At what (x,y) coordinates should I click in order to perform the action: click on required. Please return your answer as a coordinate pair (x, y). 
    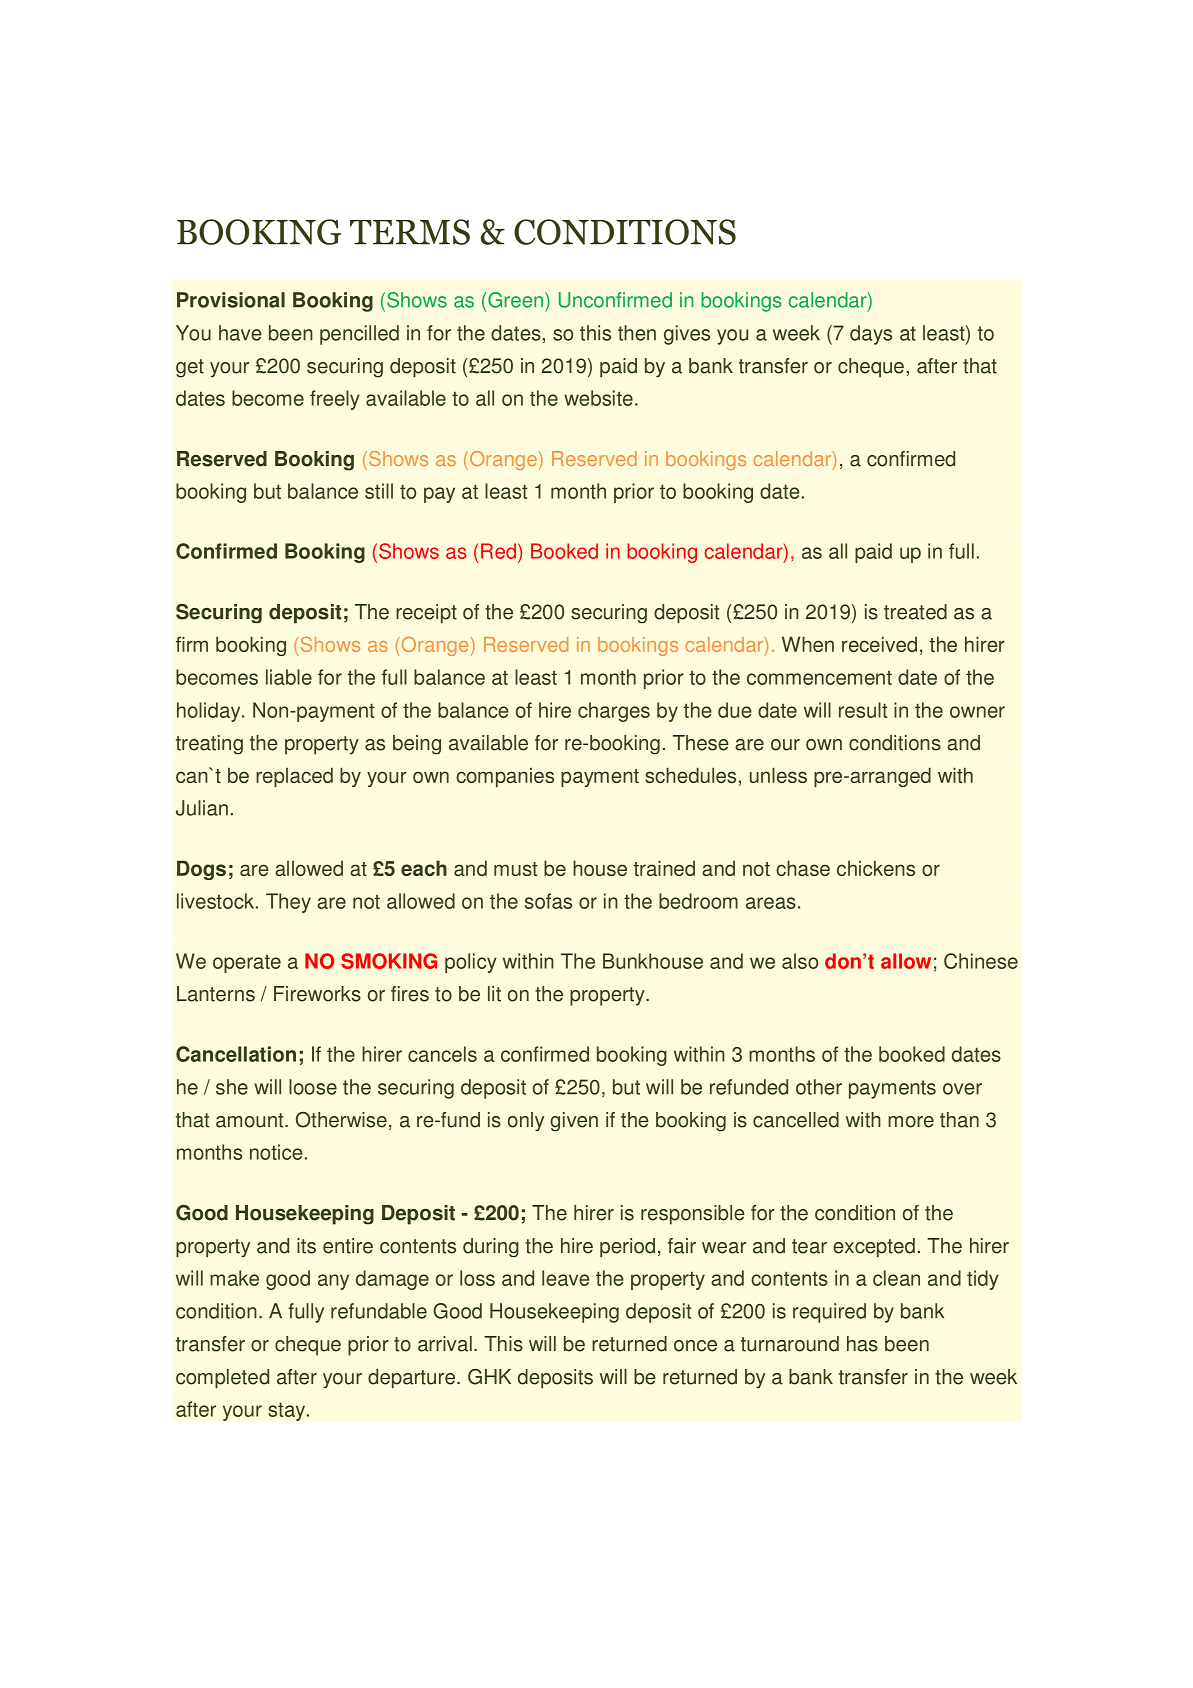
    Looking at the image, I should click on (829, 1313).
